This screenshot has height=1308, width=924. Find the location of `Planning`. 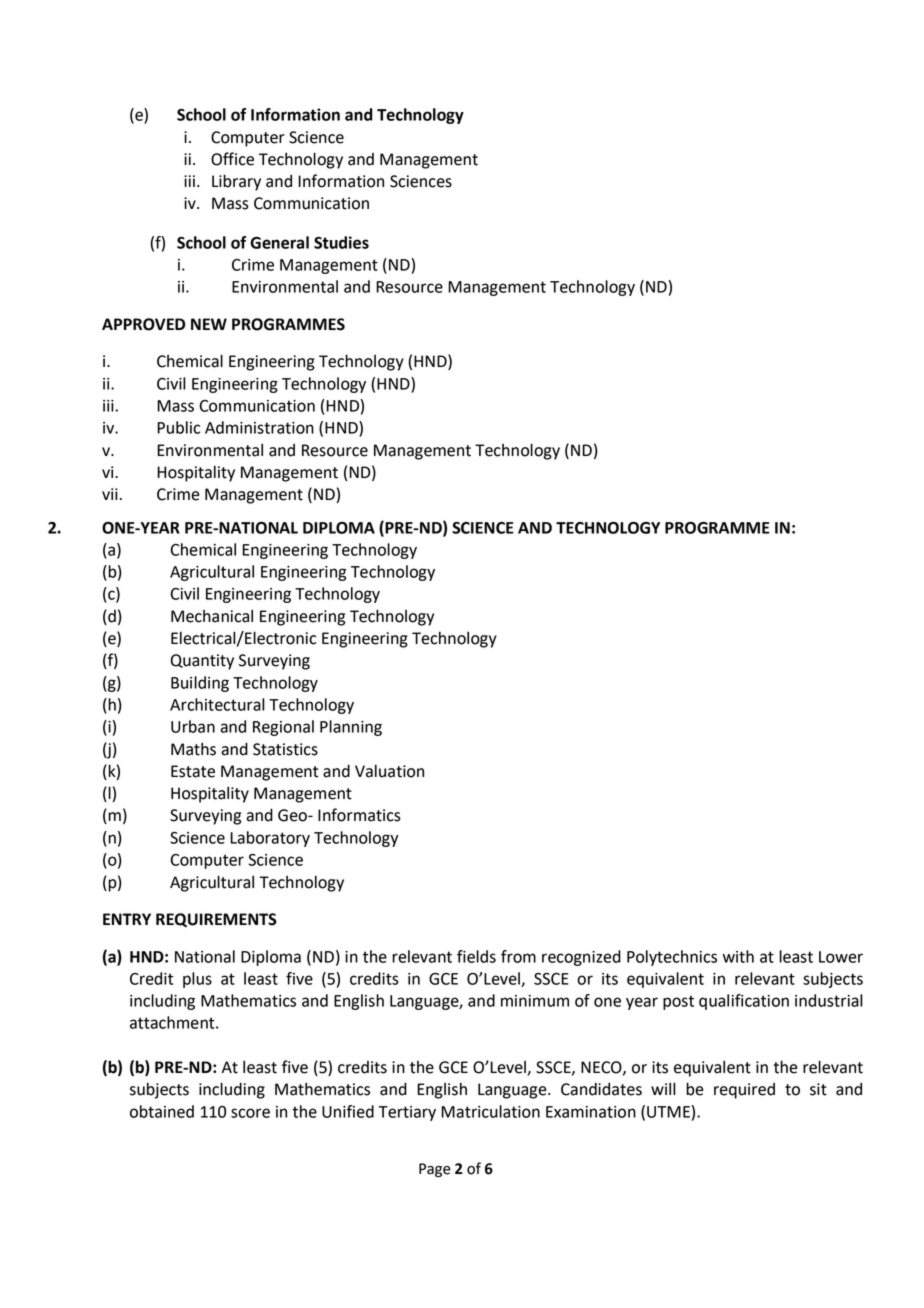

Planning is located at coordinates (351, 728).
